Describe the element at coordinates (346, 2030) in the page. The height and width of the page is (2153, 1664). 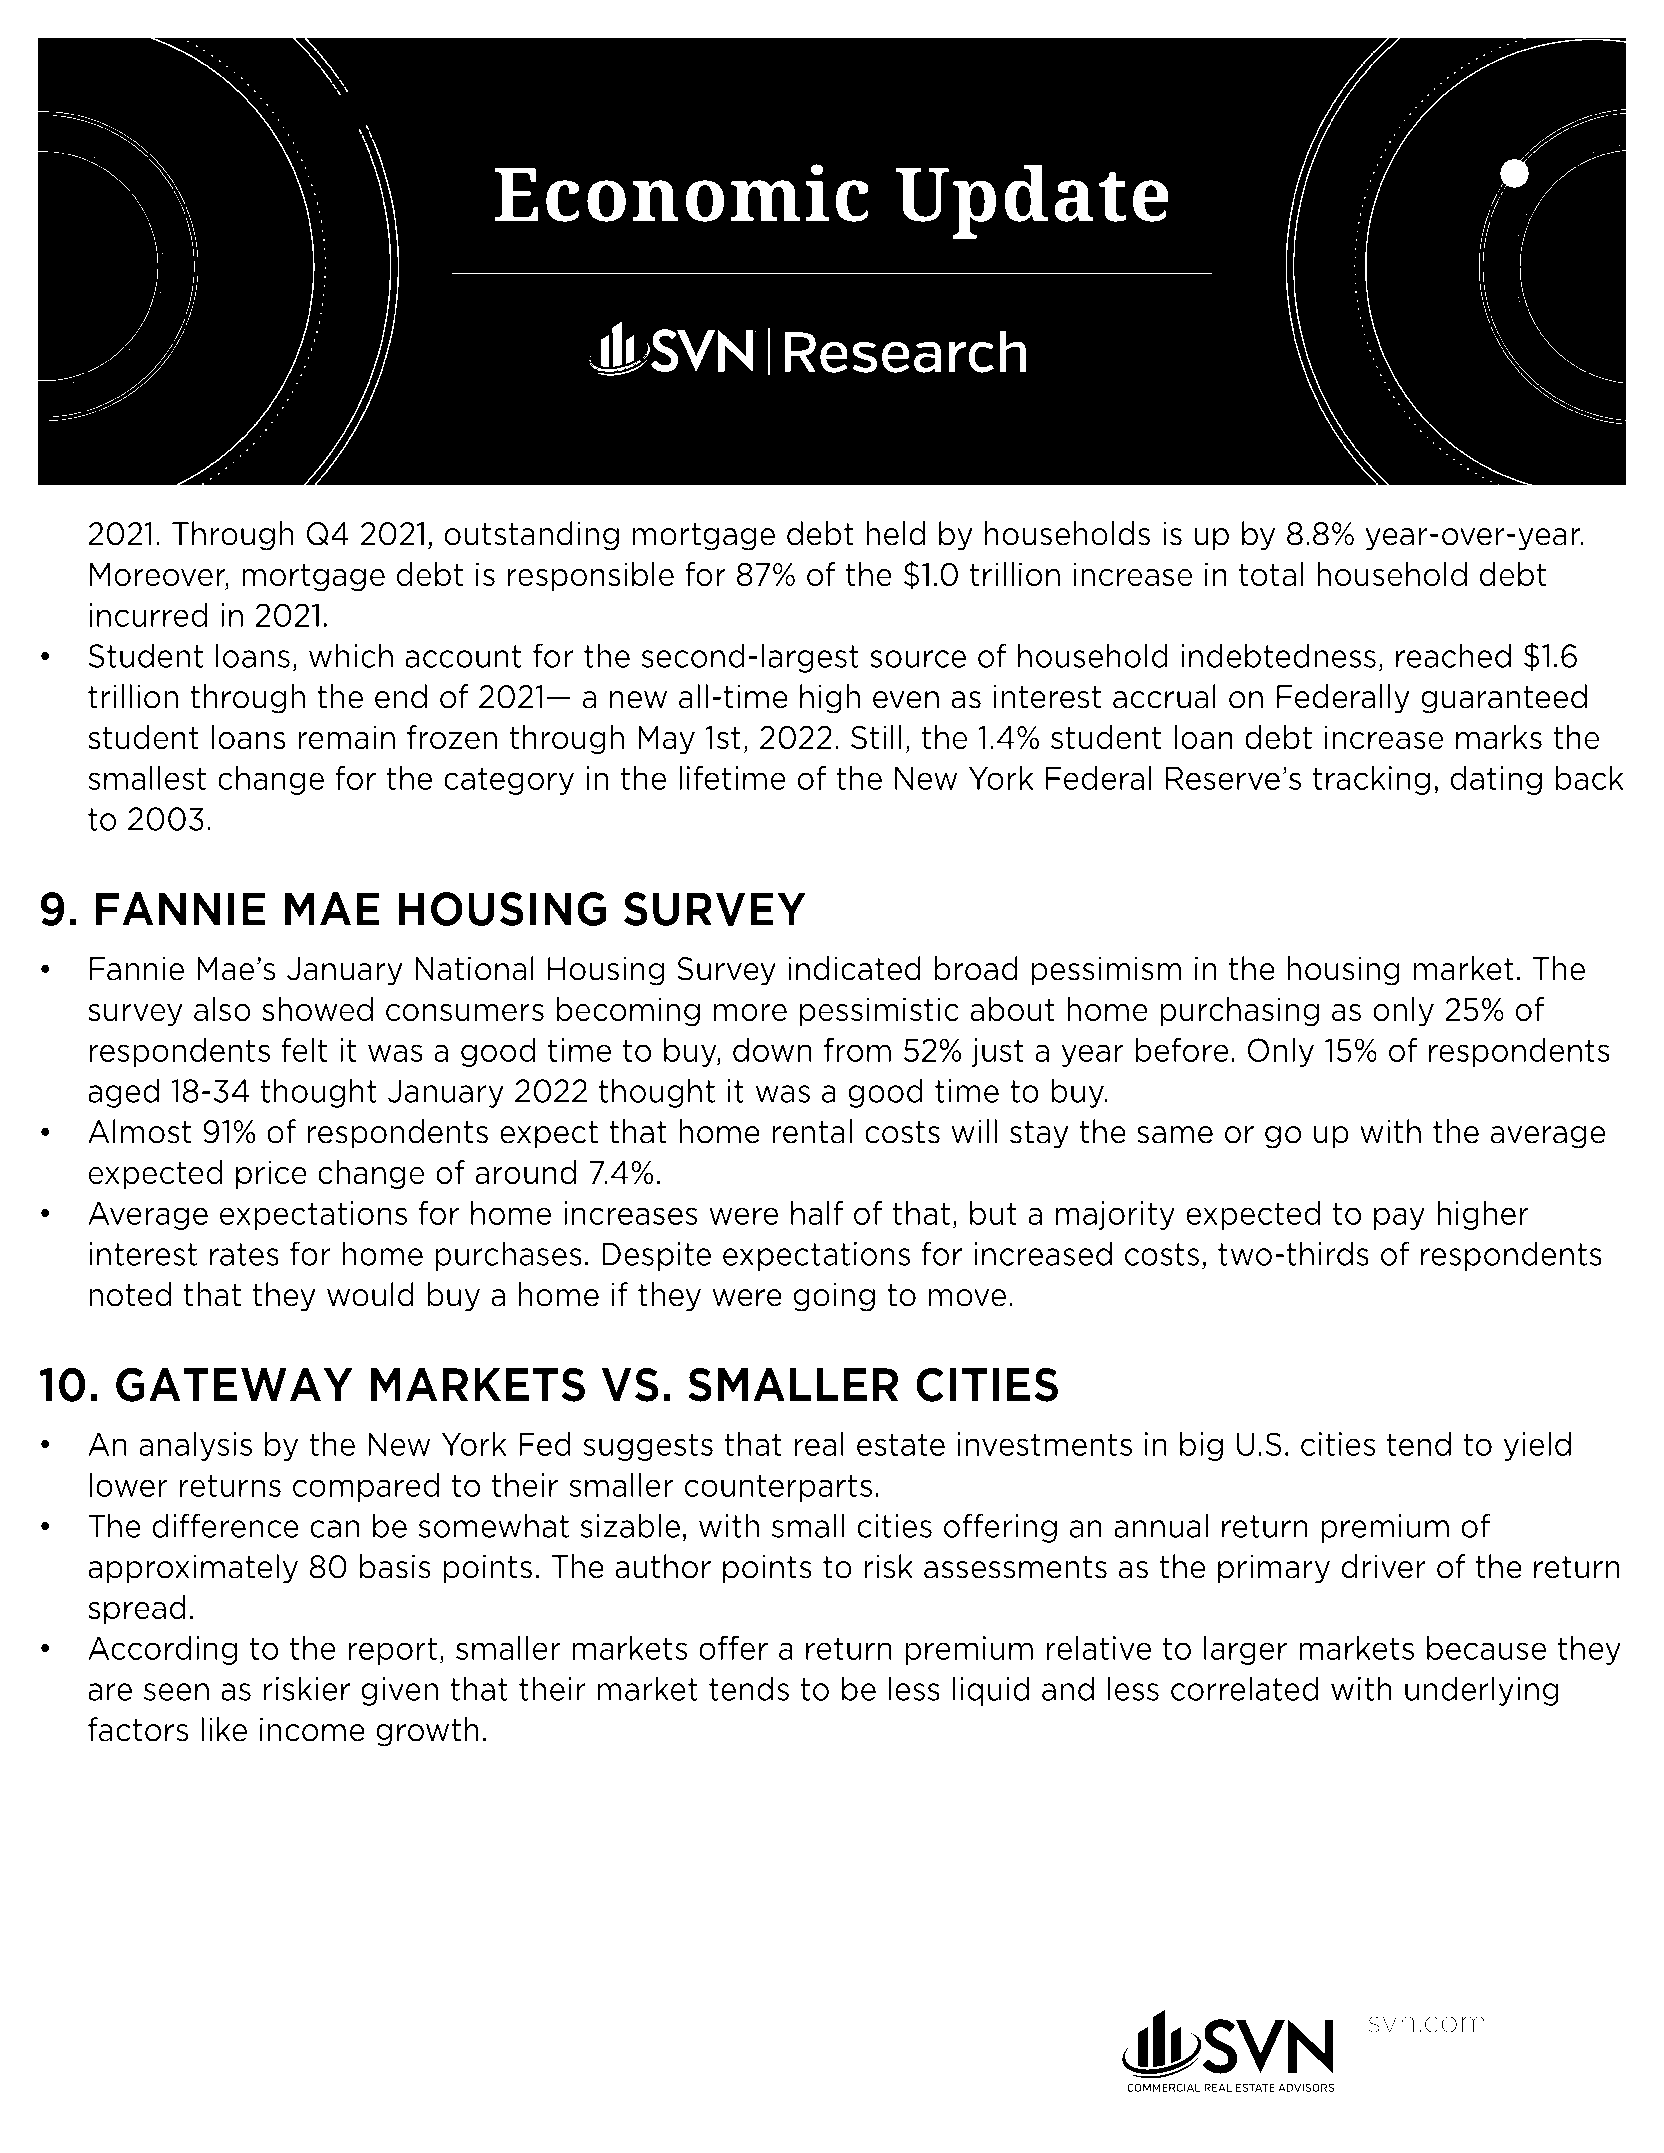
I see `Rights` at that location.
